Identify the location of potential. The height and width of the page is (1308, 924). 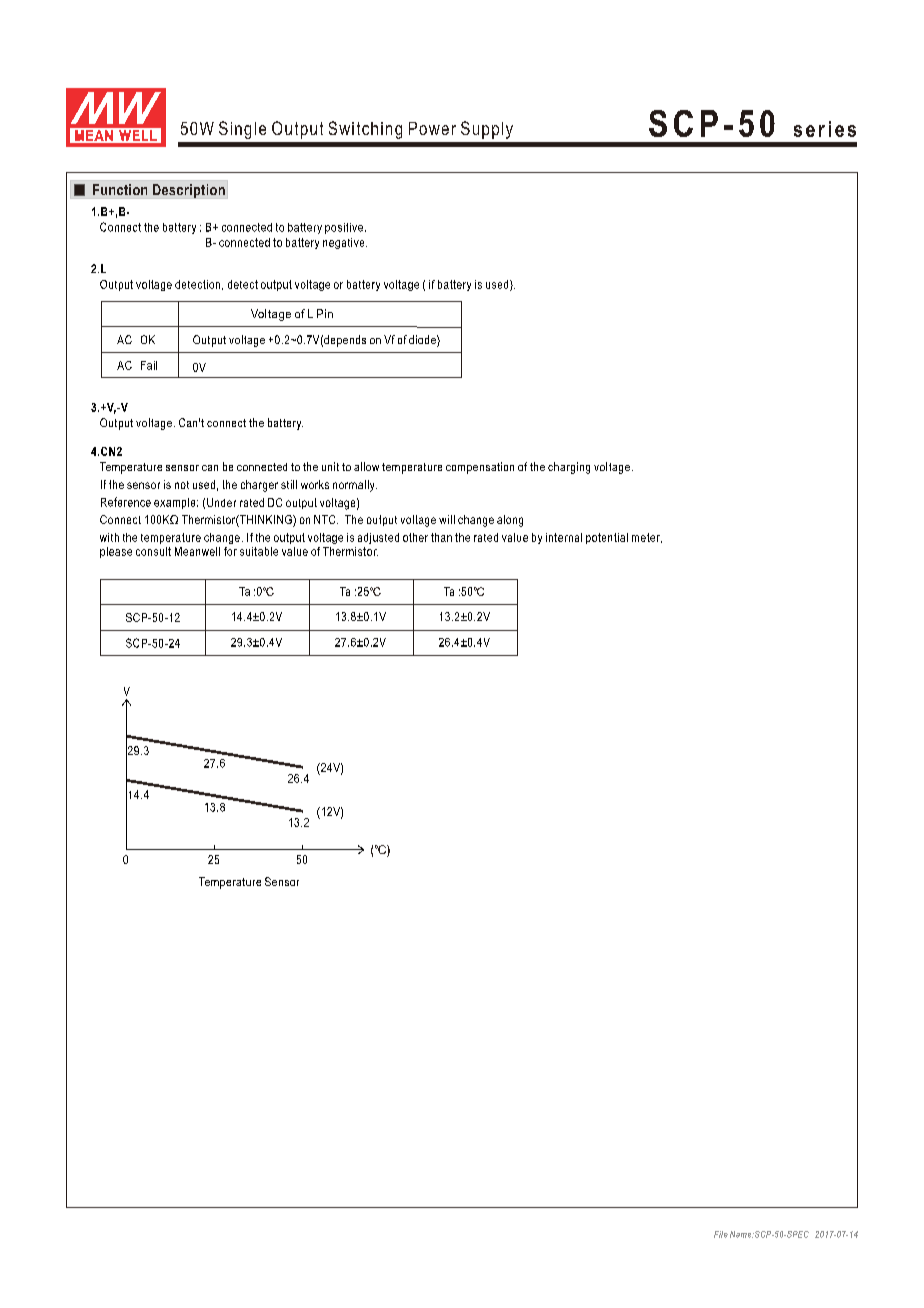
(607, 538).
